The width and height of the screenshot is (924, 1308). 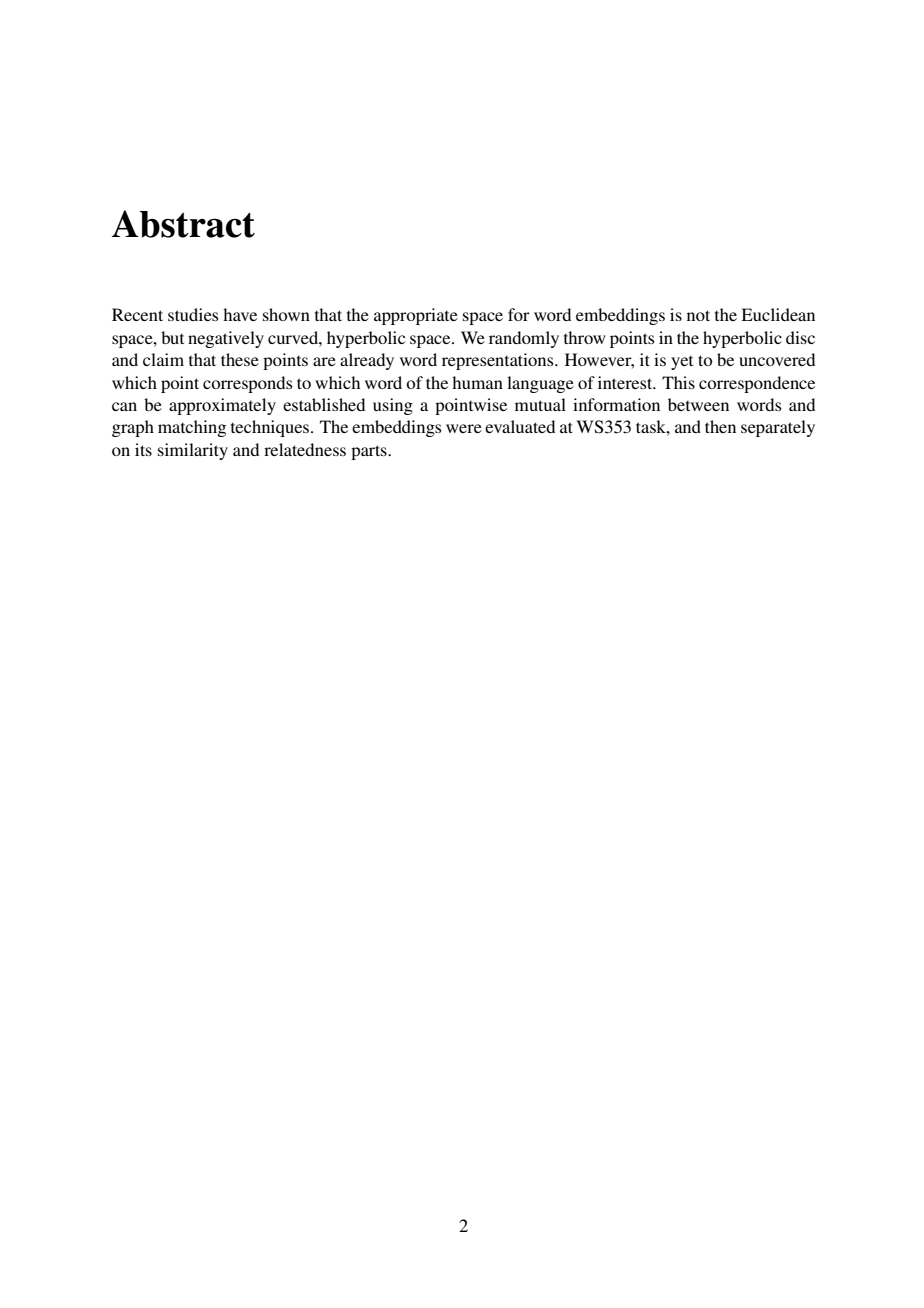 What do you see at coordinates (193, 451) in the screenshot?
I see `similarity` at bounding box center [193, 451].
